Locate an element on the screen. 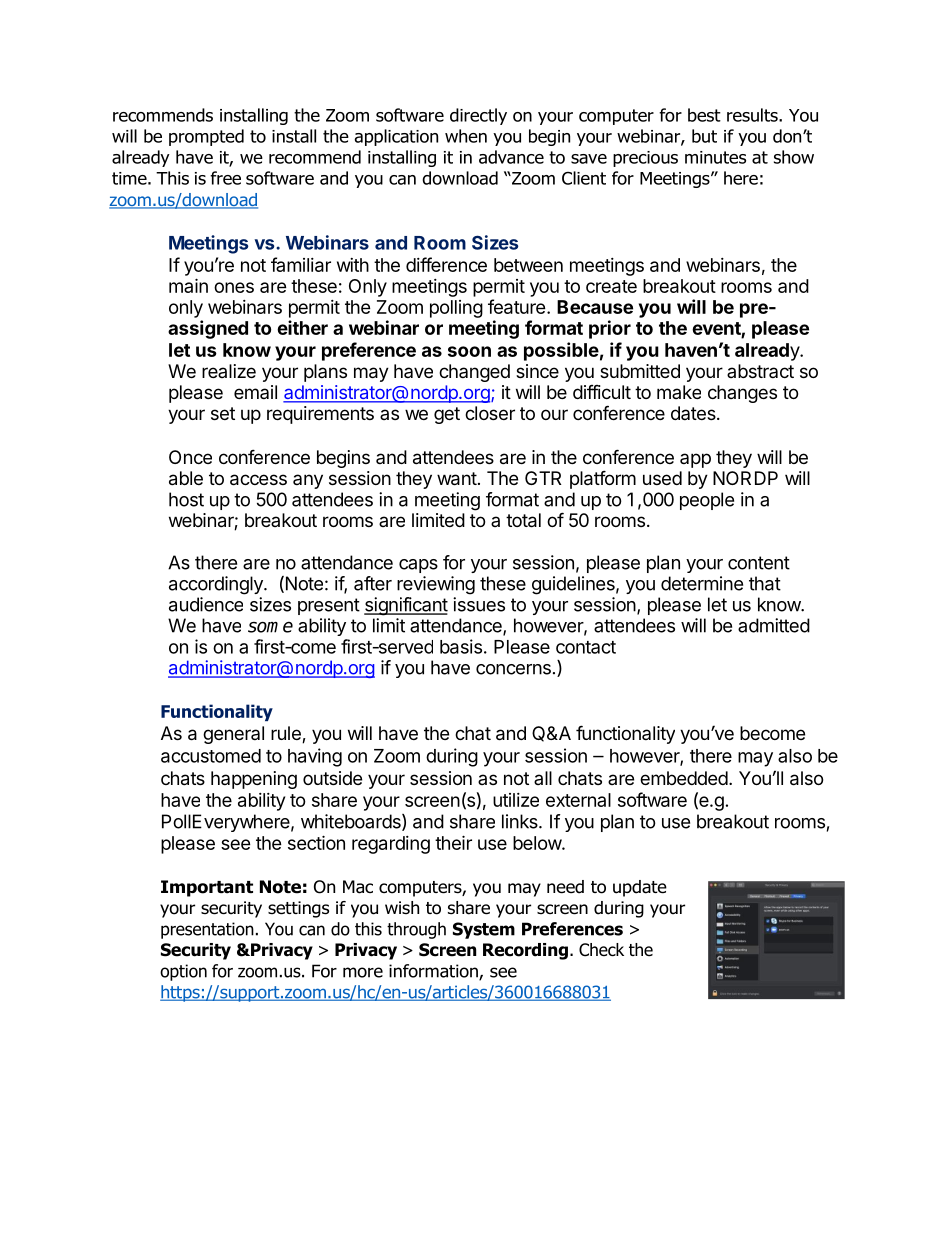  update is located at coordinates (640, 888).
